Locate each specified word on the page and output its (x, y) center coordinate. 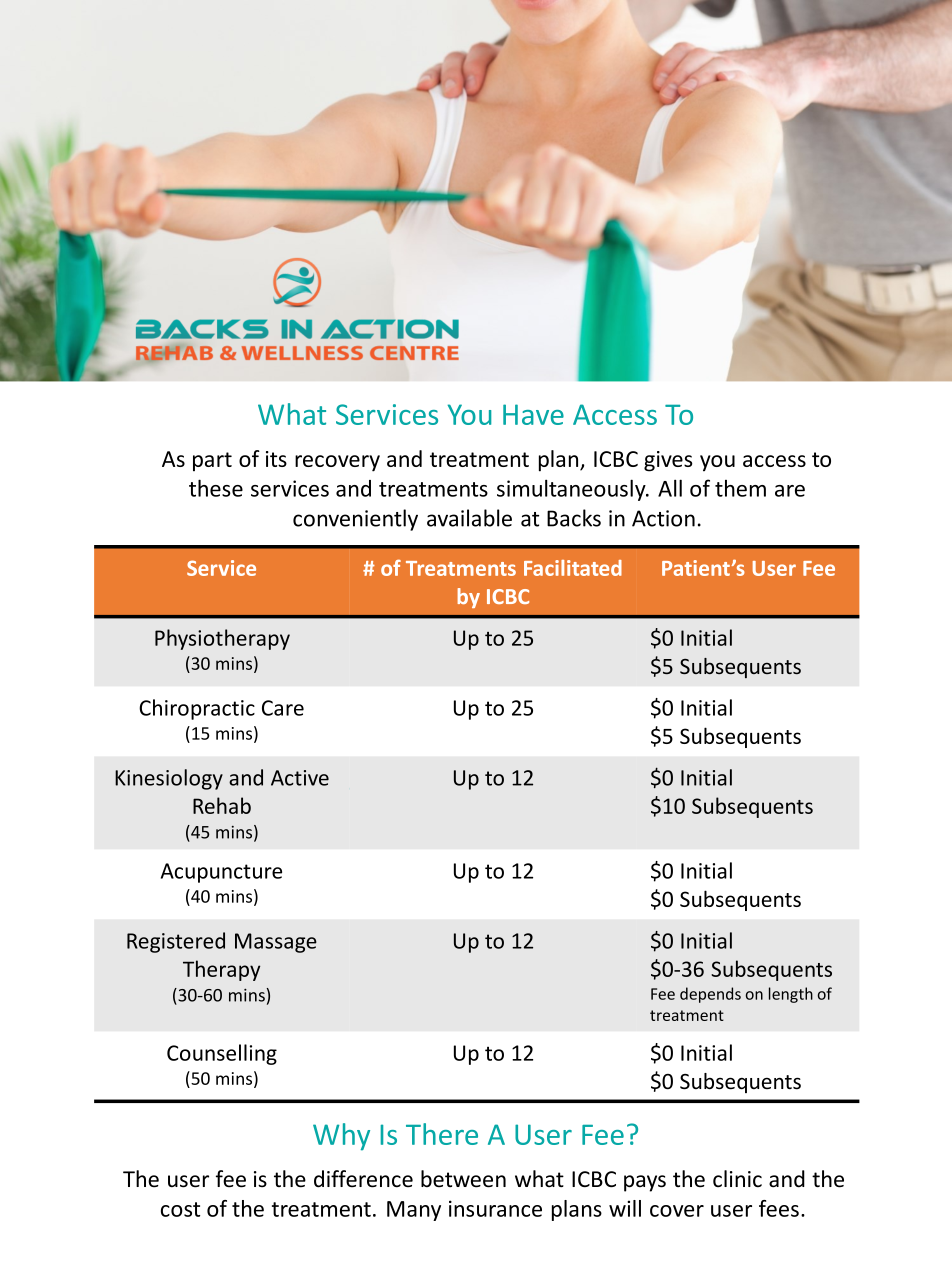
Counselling (222, 1054)
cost (180, 1209)
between (463, 1179)
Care (283, 708)
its (276, 459)
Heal (743, 791)
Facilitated (573, 568)
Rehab (222, 805)
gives (668, 461)
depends (710, 995)
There (442, 1134)
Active (300, 778)
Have (533, 414)
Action (663, 518)
